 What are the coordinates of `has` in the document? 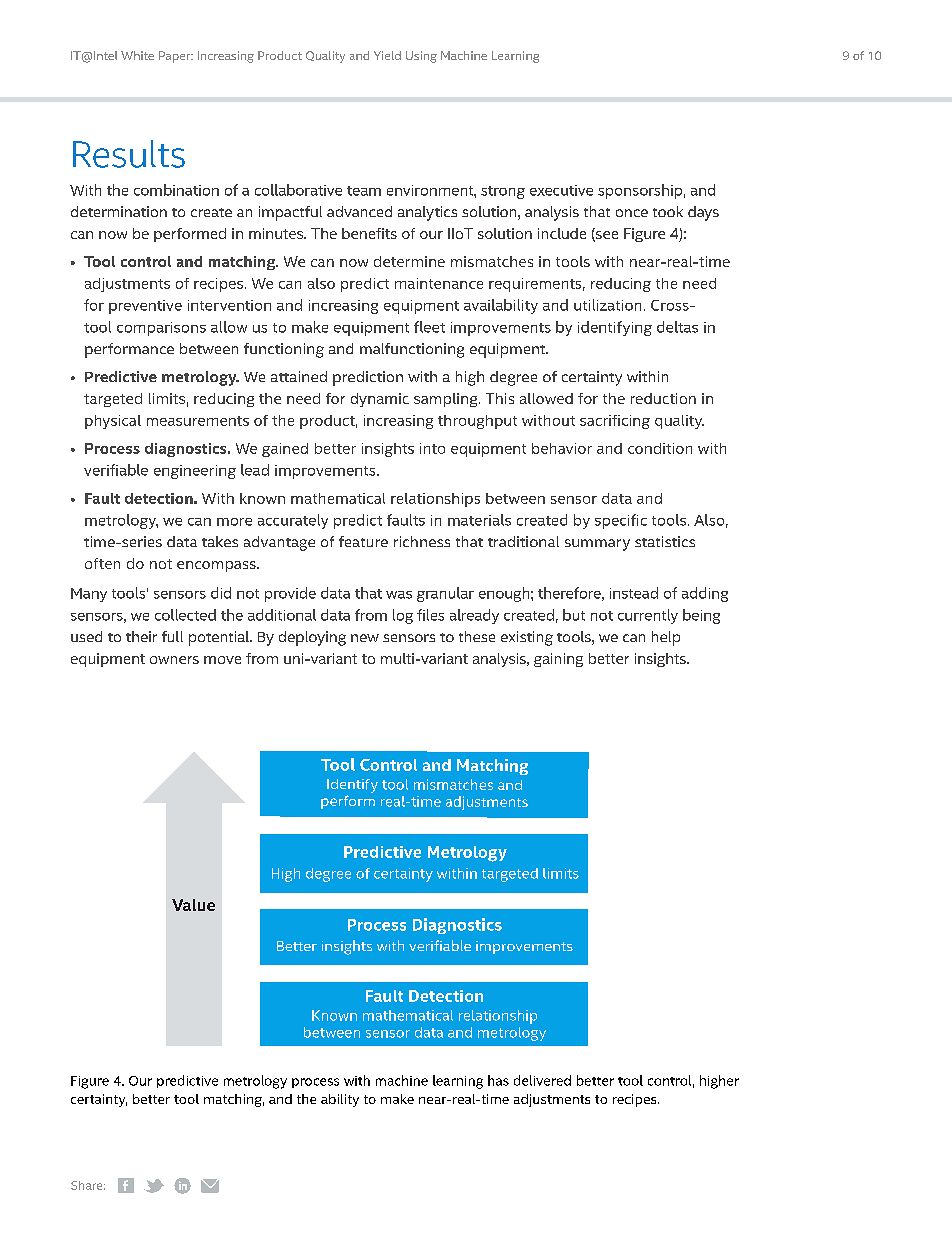 It's located at (498, 1080).
